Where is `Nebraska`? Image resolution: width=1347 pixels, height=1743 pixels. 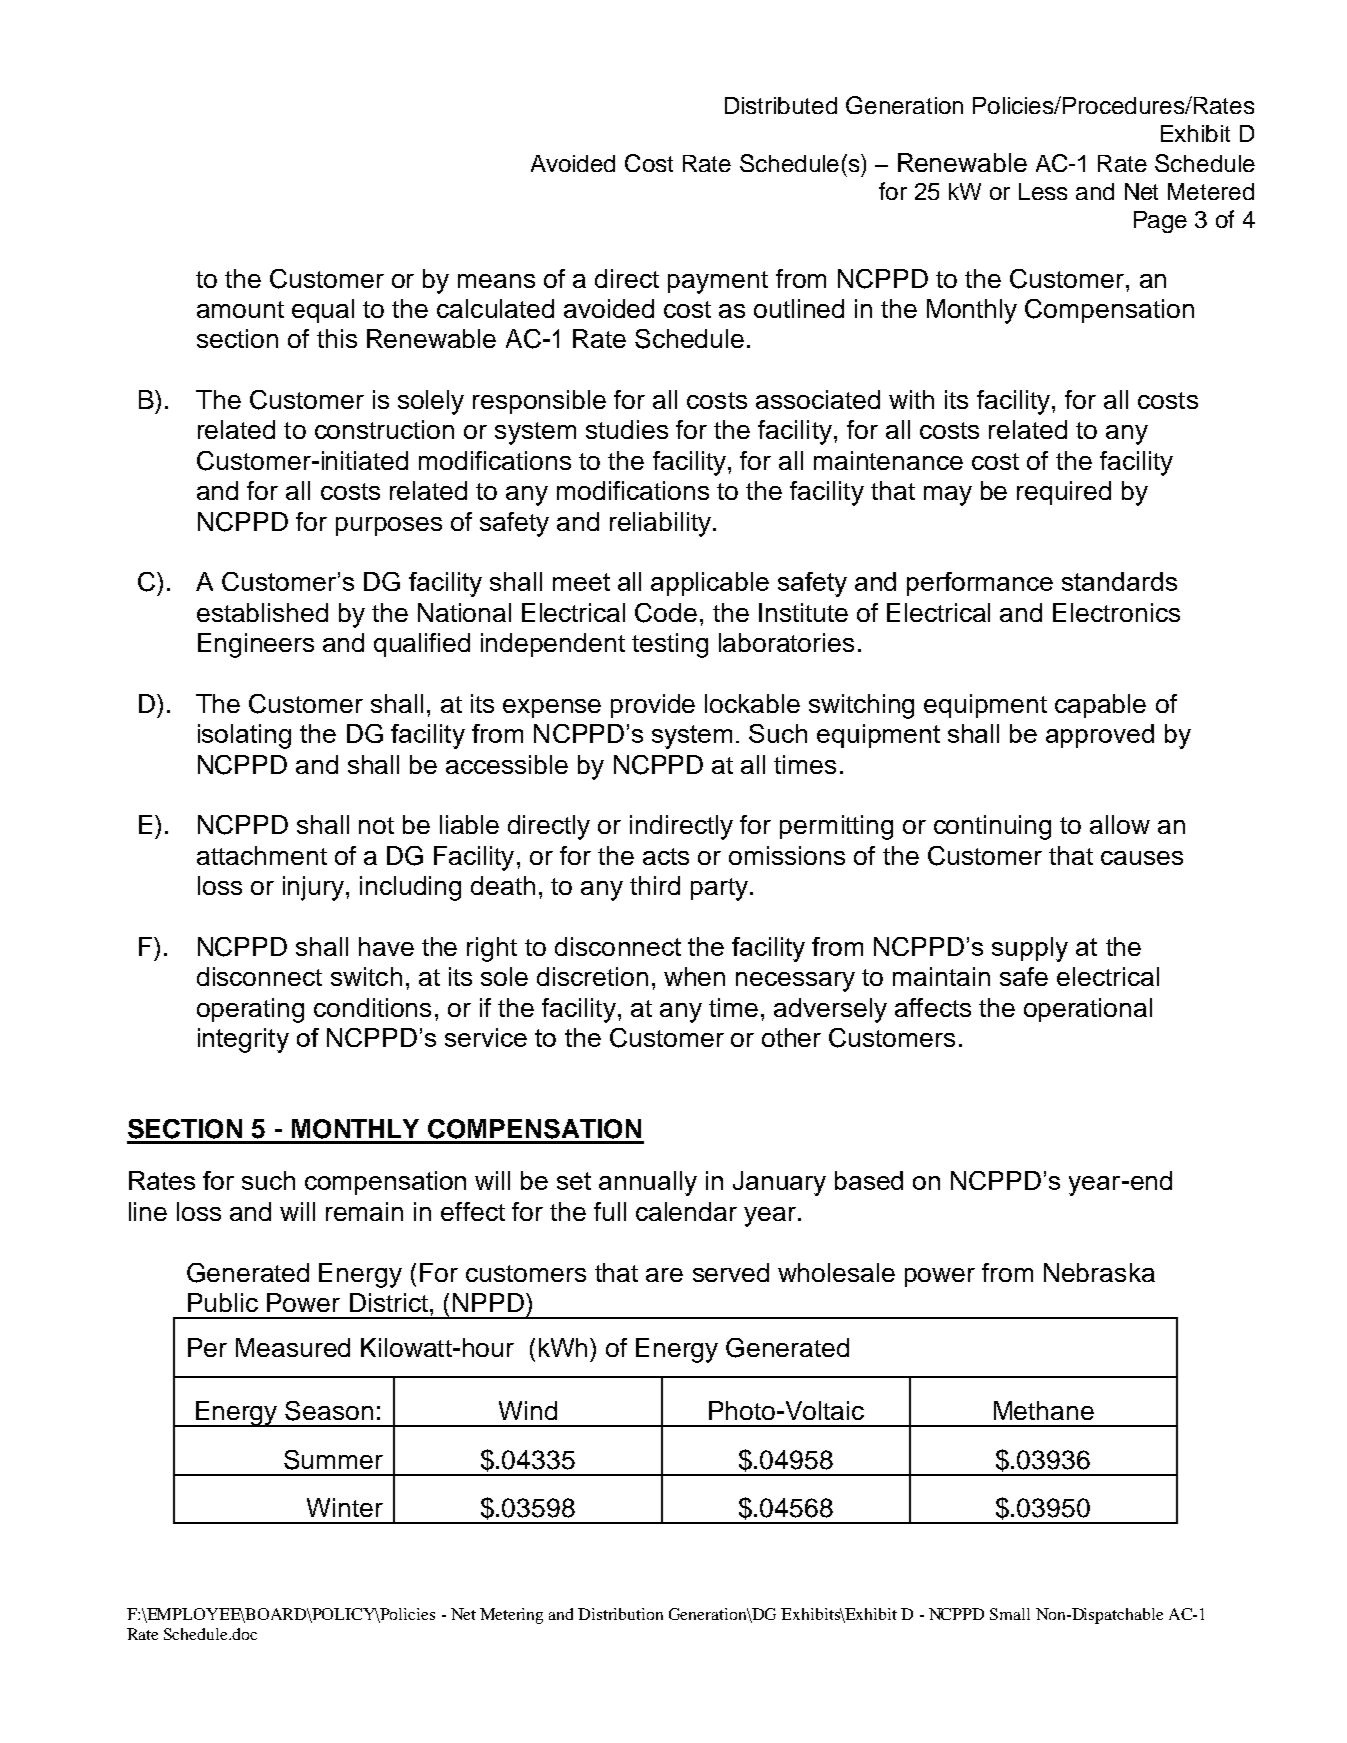
Nebraska is located at coordinates (1099, 1272).
